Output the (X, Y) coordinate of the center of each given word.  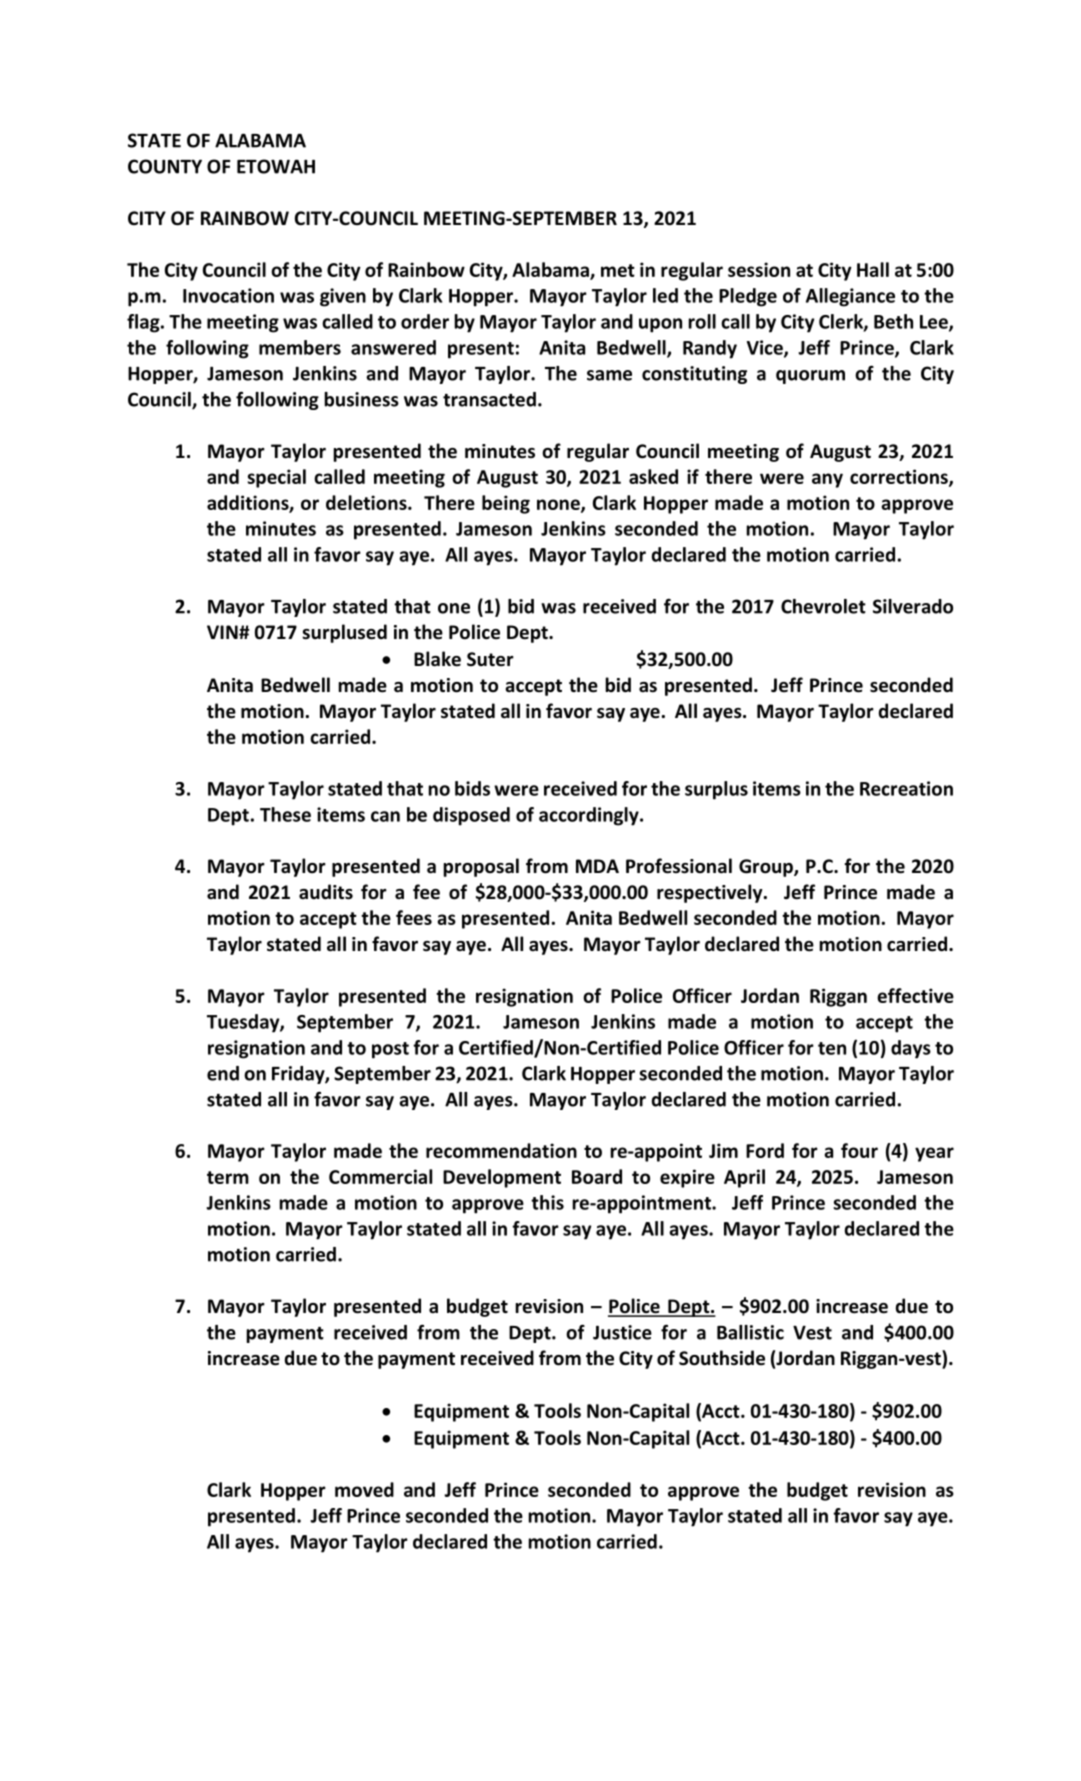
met (618, 270)
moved (364, 1489)
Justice (622, 1332)
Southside (722, 1358)
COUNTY (165, 166)
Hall (873, 269)
